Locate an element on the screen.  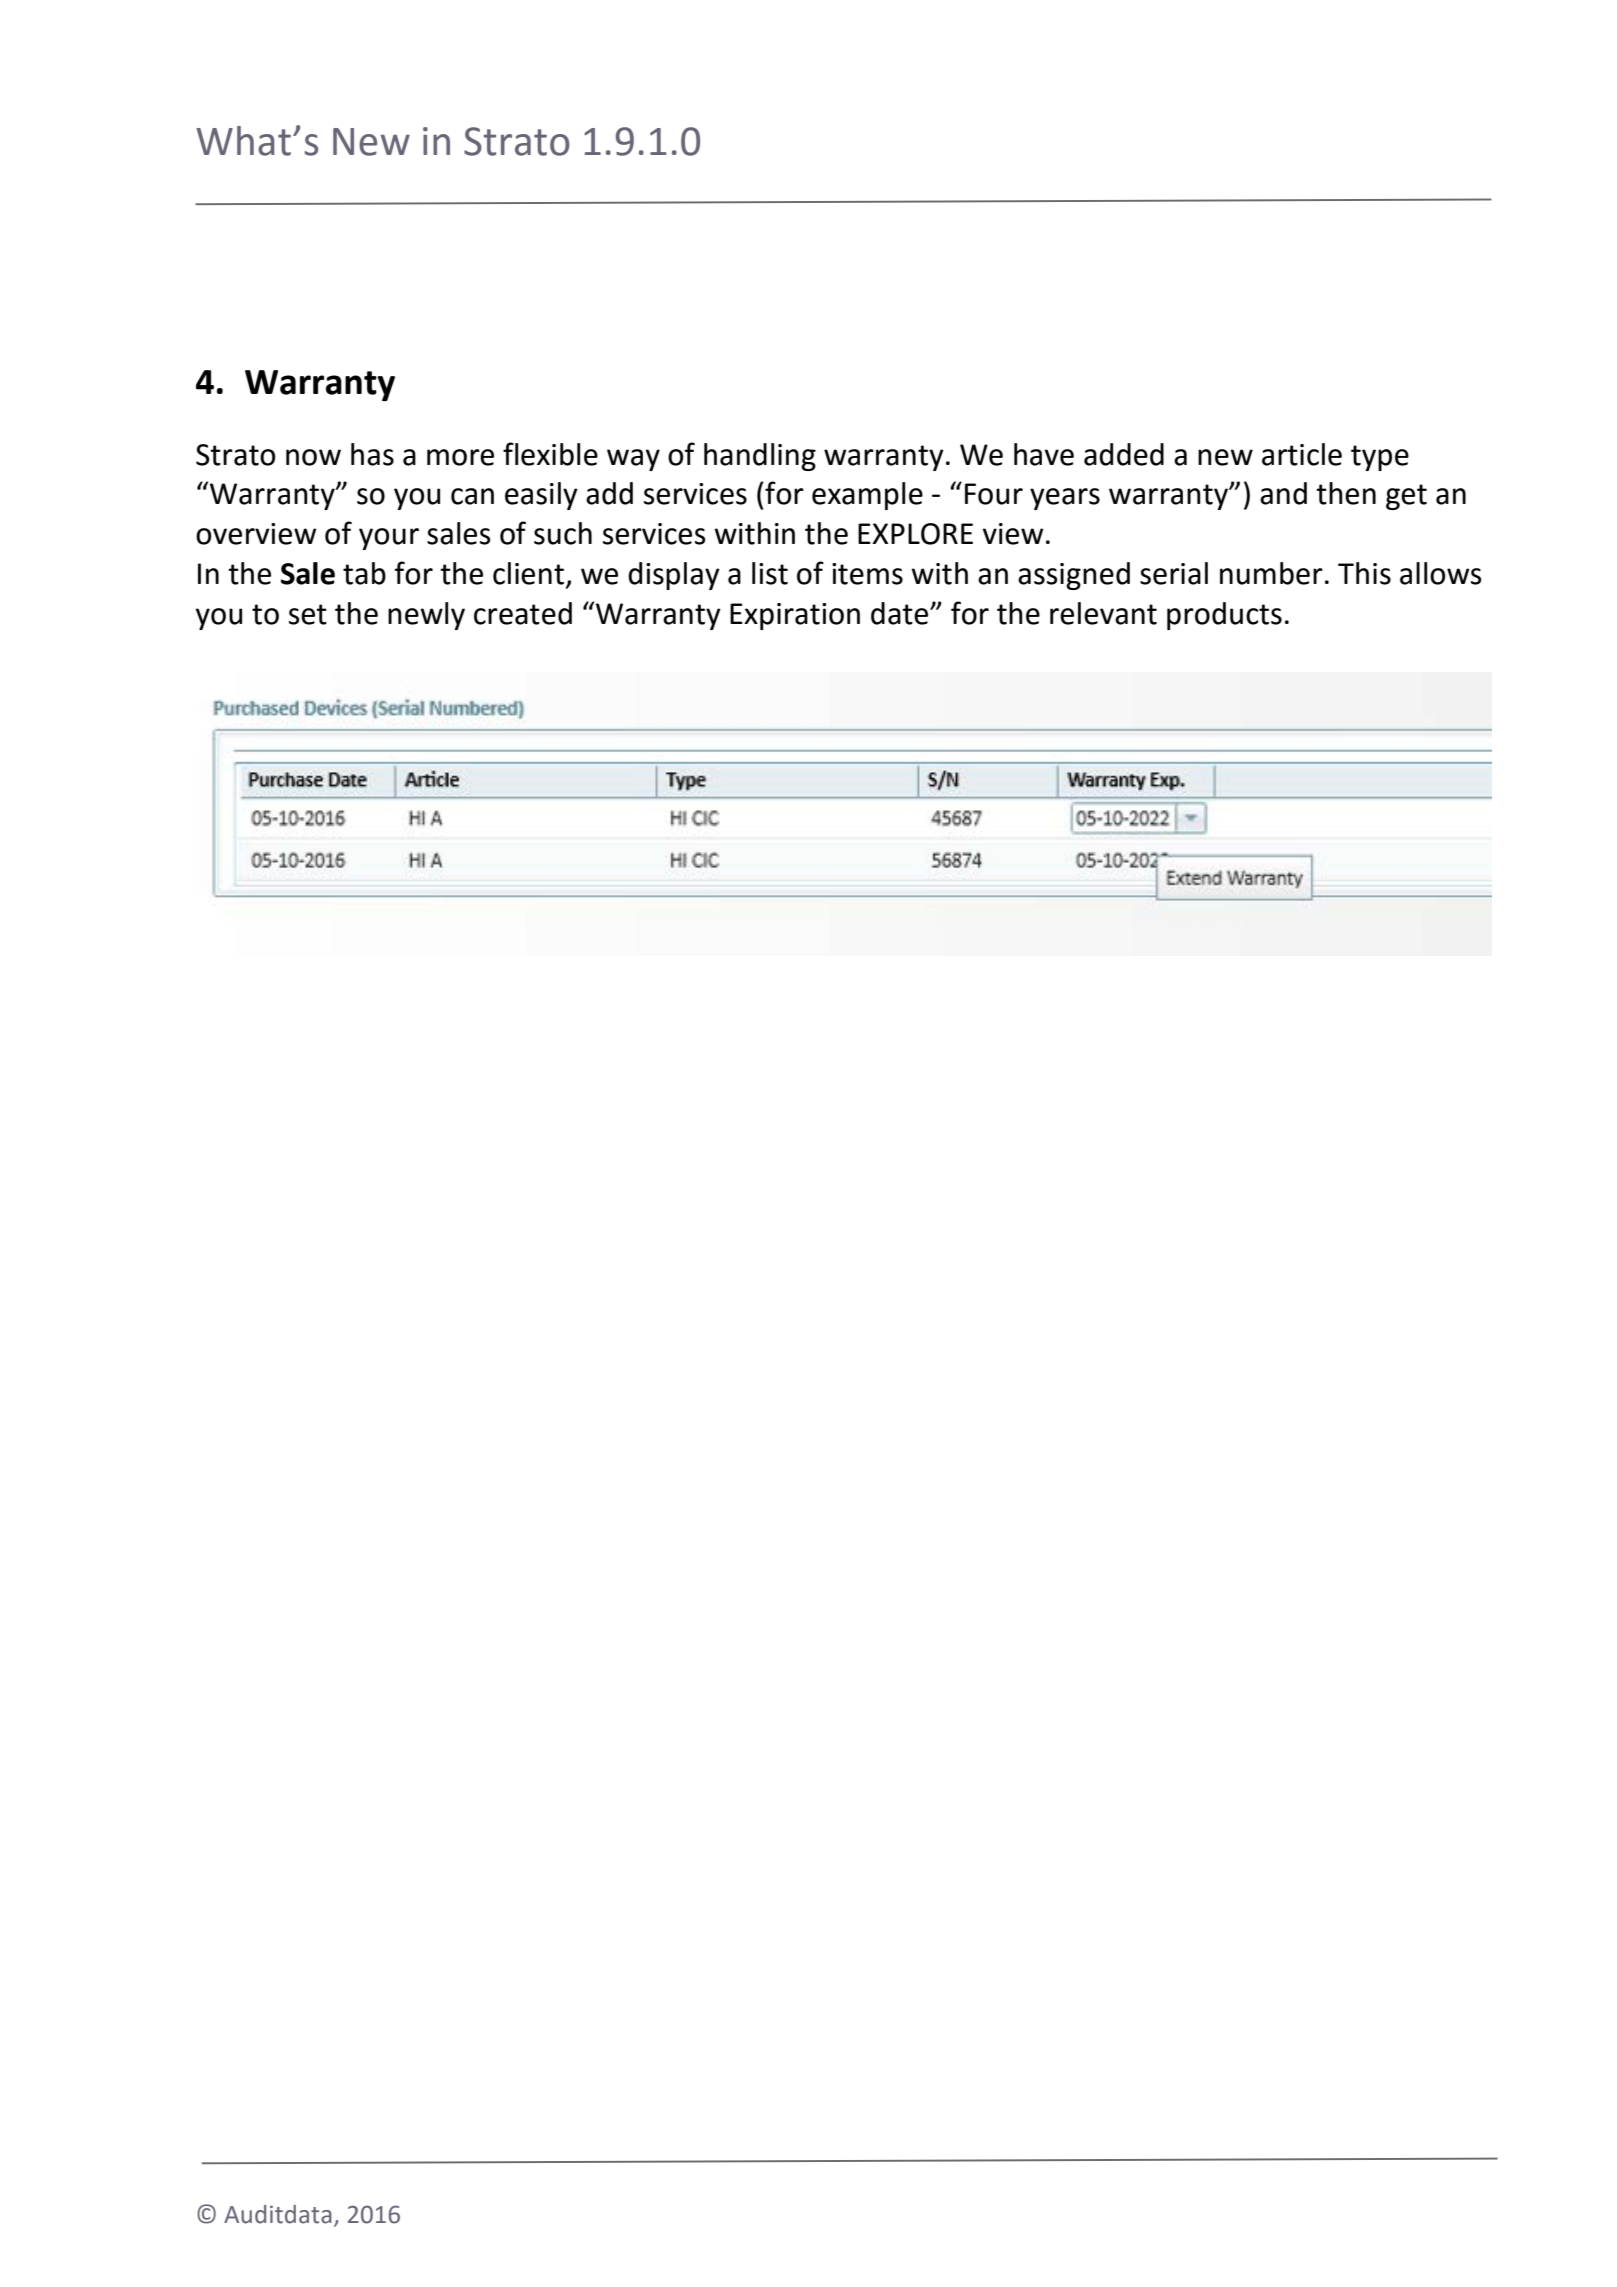
number is located at coordinates (1271, 573).
